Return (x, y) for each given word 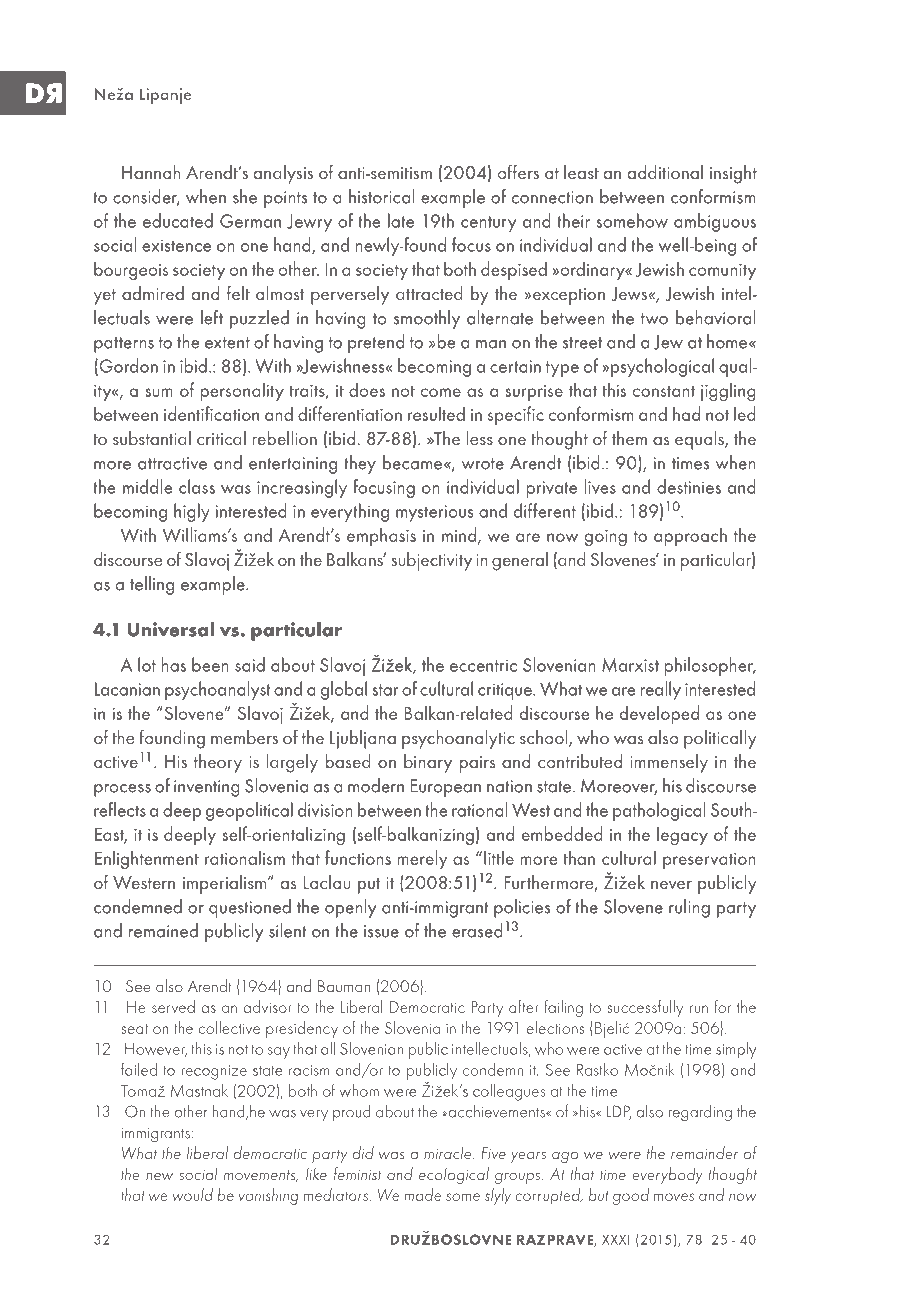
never (671, 885)
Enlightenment (147, 859)
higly (192, 512)
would (193, 1194)
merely (422, 860)
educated (178, 220)
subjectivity (431, 561)
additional (665, 172)
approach (690, 537)
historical (381, 196)
